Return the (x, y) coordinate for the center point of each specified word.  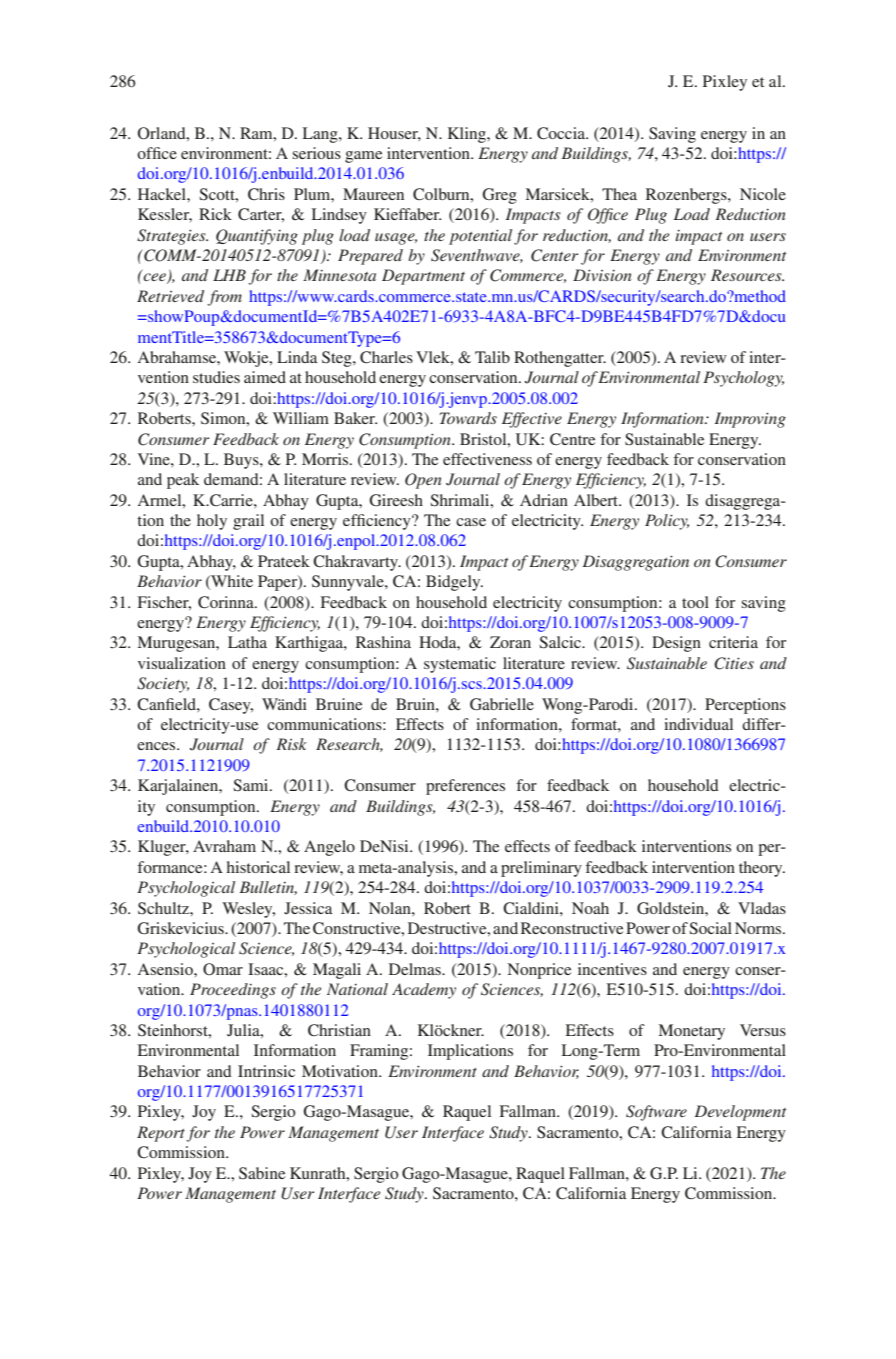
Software (656, 1113)
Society (163, 685)
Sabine (262, 1173)
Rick (215, 214)
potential (480, 237)
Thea (619, 194)
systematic (460, 665)
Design (676, 644)
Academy (424, 991)
